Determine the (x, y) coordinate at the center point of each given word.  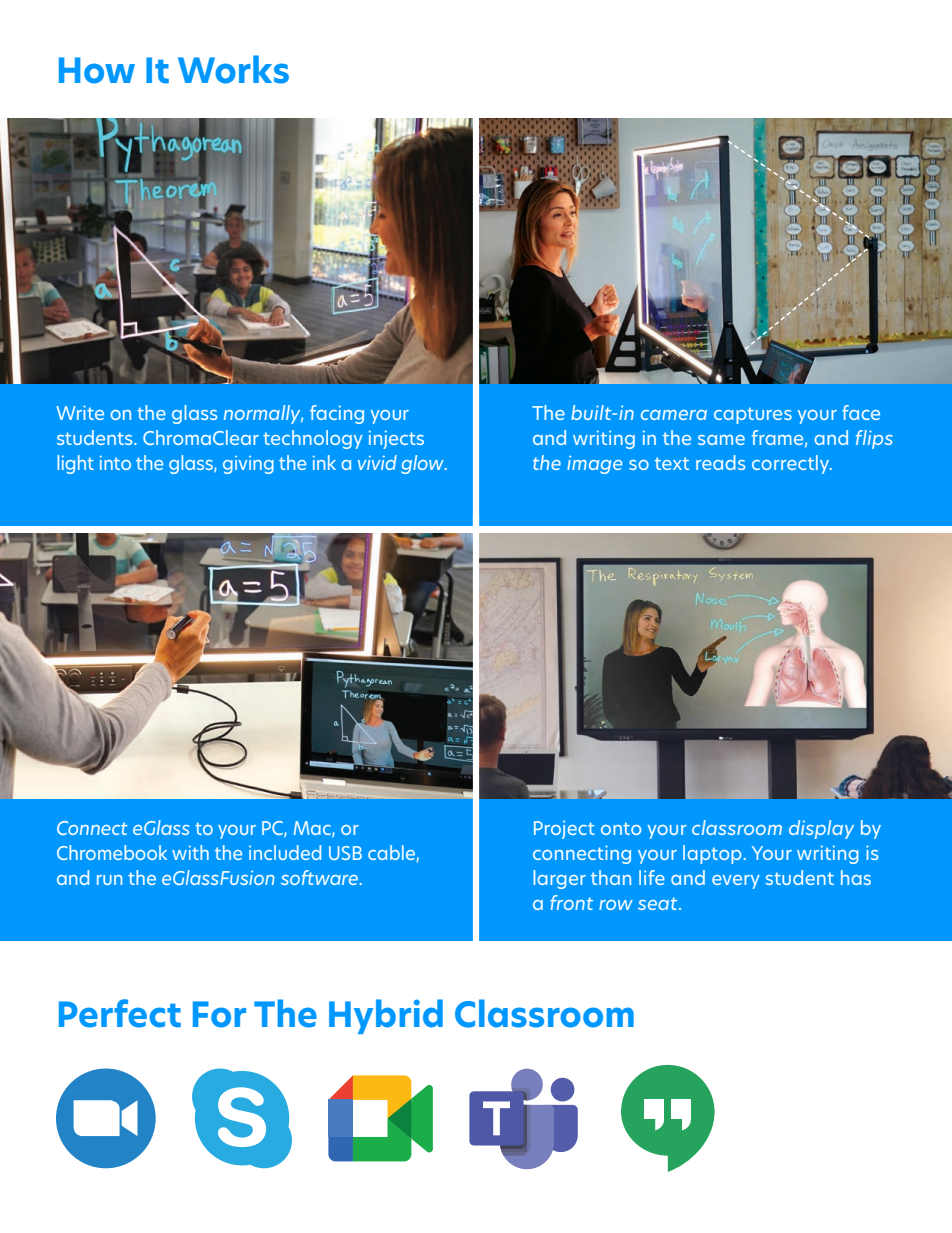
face (861, 412)
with (190, 852)
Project (564, 830)
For (219, 1014)
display (821, 829)
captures (753, 415)
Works (233, 69)
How (97, 70)
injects (396, 440)
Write (80, 412)
